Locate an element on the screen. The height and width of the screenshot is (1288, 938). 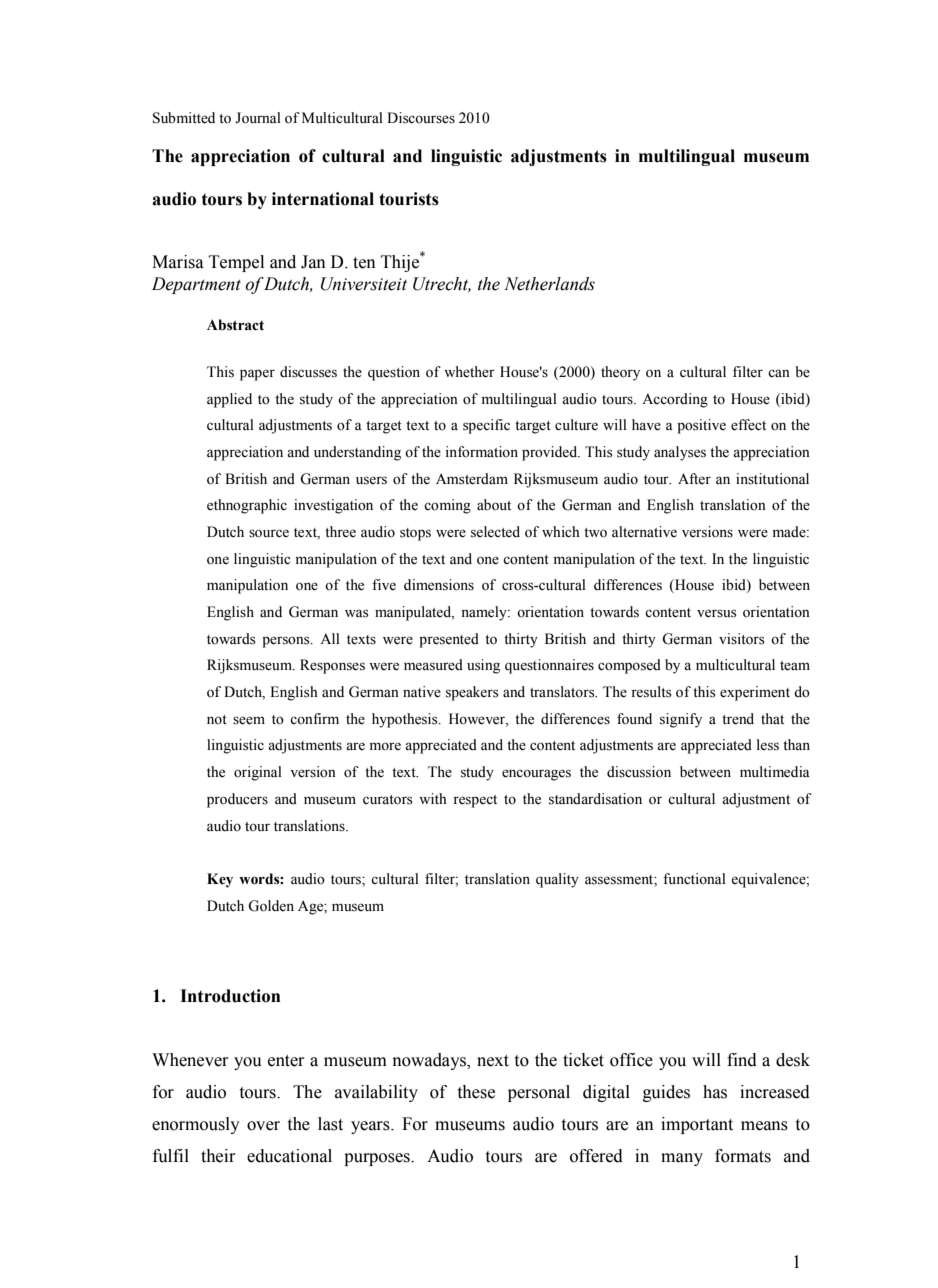
Key is located at coordinates (220, 880).
